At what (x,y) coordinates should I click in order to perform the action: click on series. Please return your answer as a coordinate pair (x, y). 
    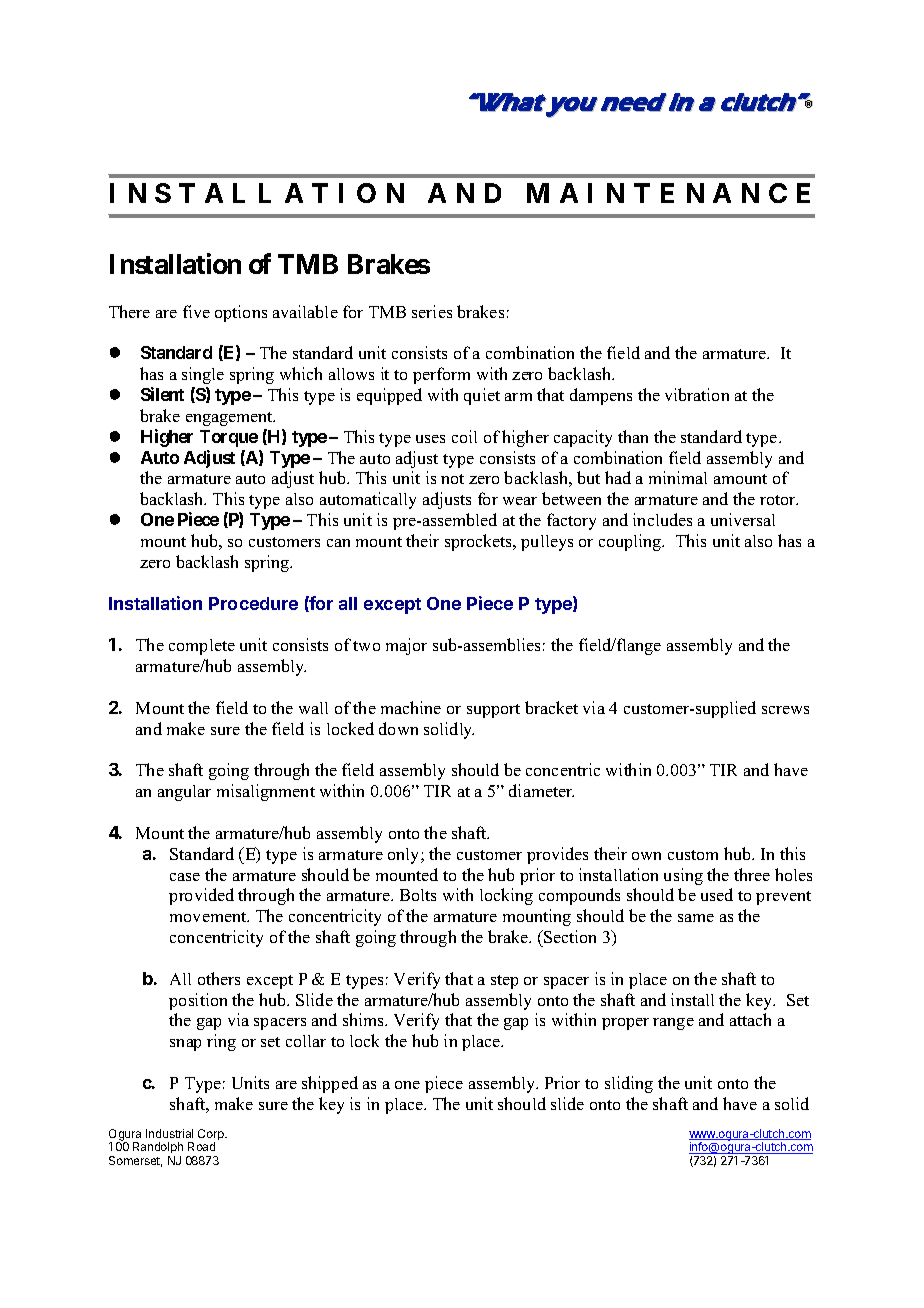
    Looking at the image, I should click on (432, 311).
